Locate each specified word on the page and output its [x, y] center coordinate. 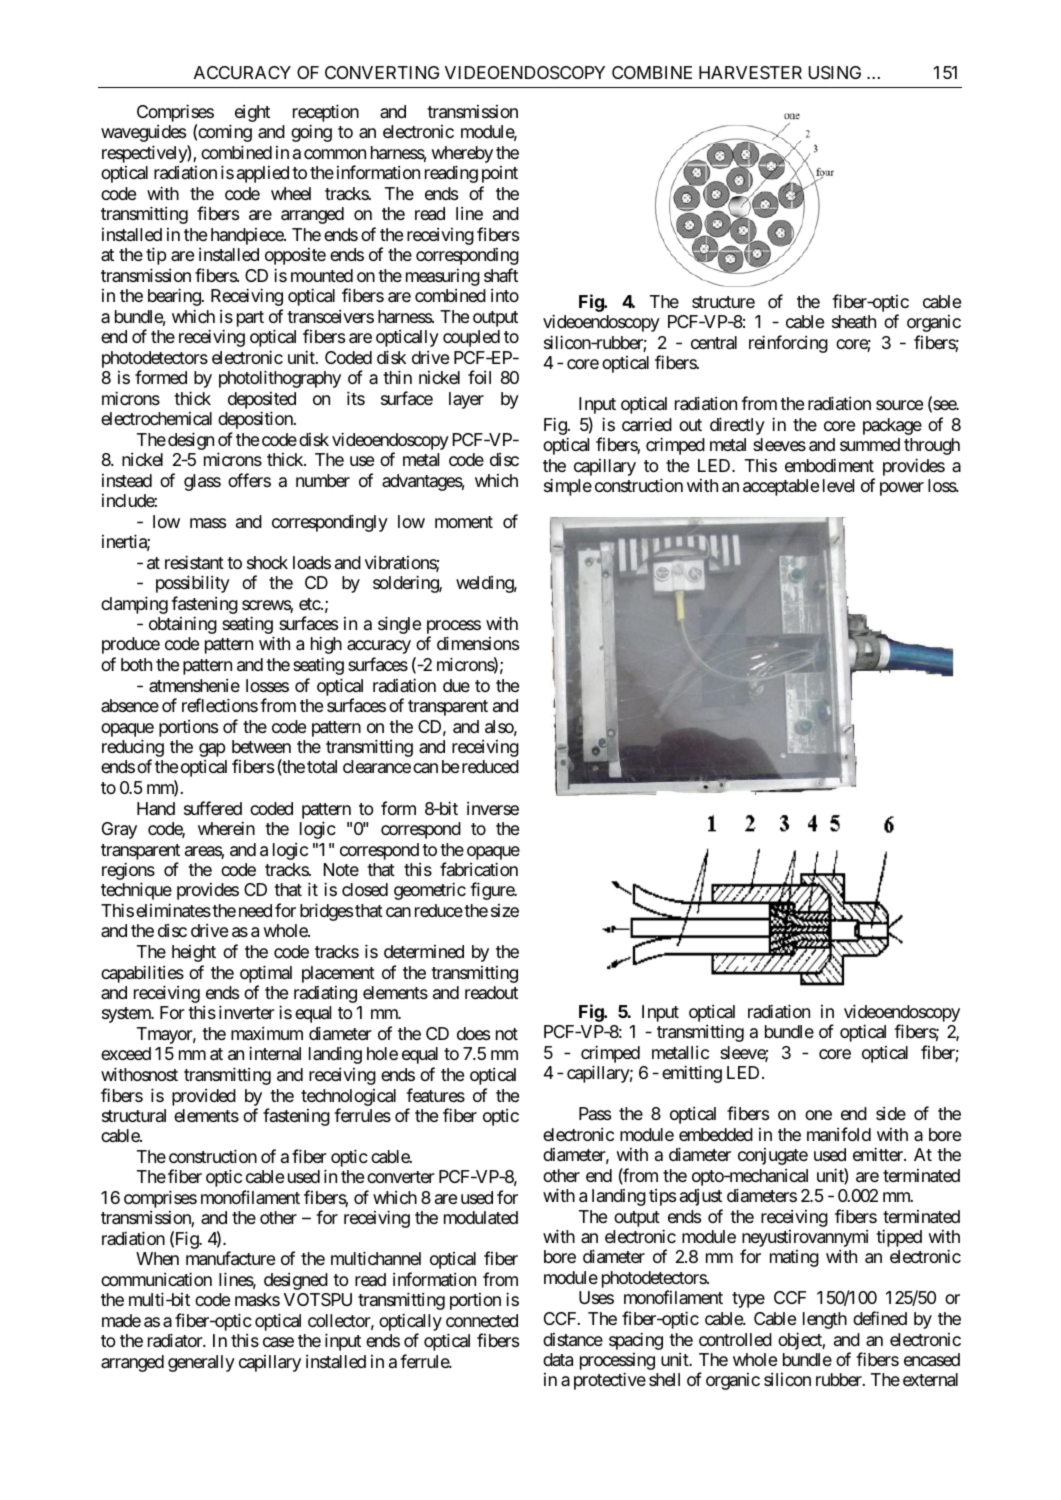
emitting [692, 1074]
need [255, 910]
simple [568, 487]
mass [208, 523]
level [838, 485]
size [505, 910]
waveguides [143, 133]
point [500, 174]
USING [835, 73]
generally [201, 1363]
